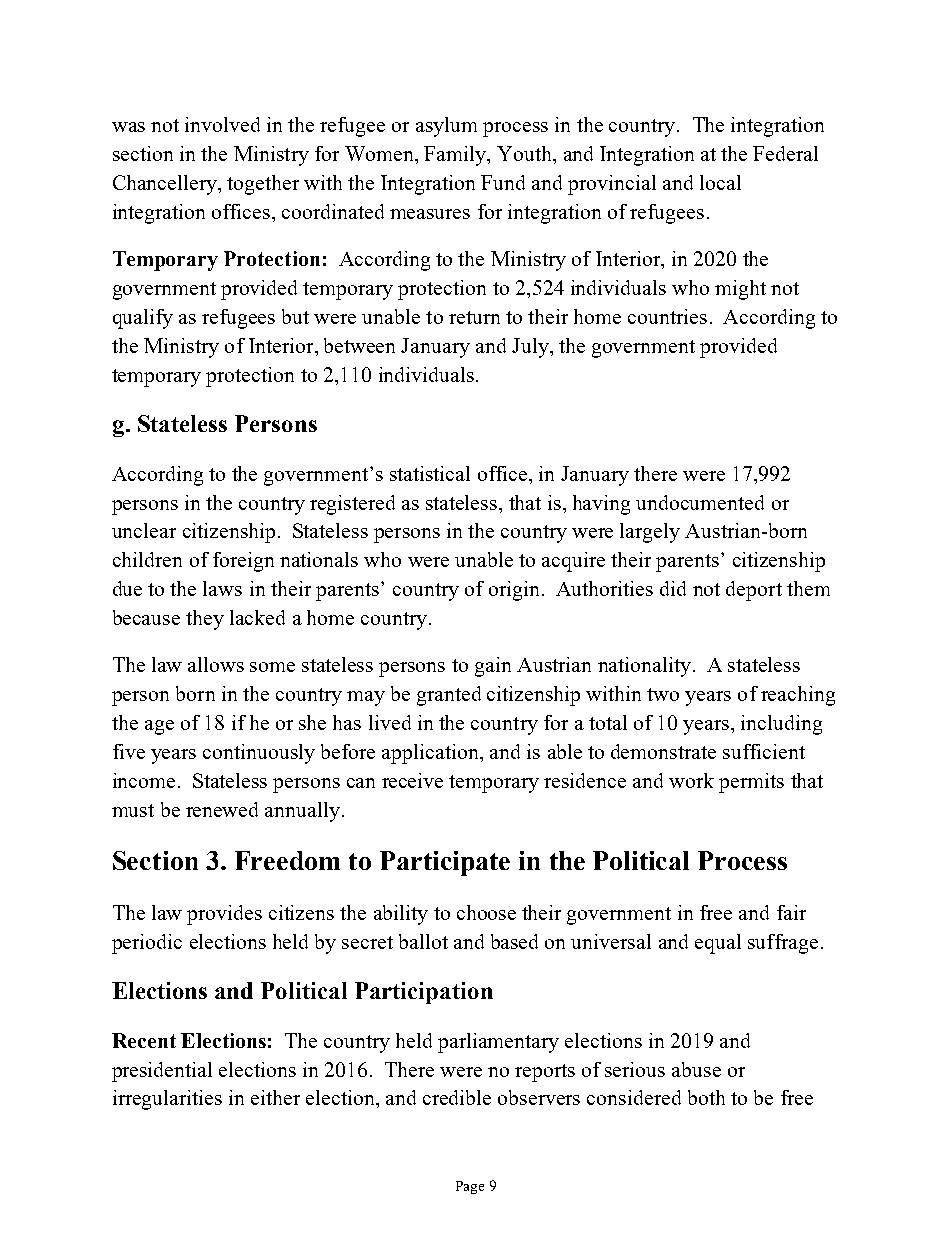 This page has width=952, height=1233. Describe the element at coordinates (706, 1097) in the page. I see `both` at that location.
